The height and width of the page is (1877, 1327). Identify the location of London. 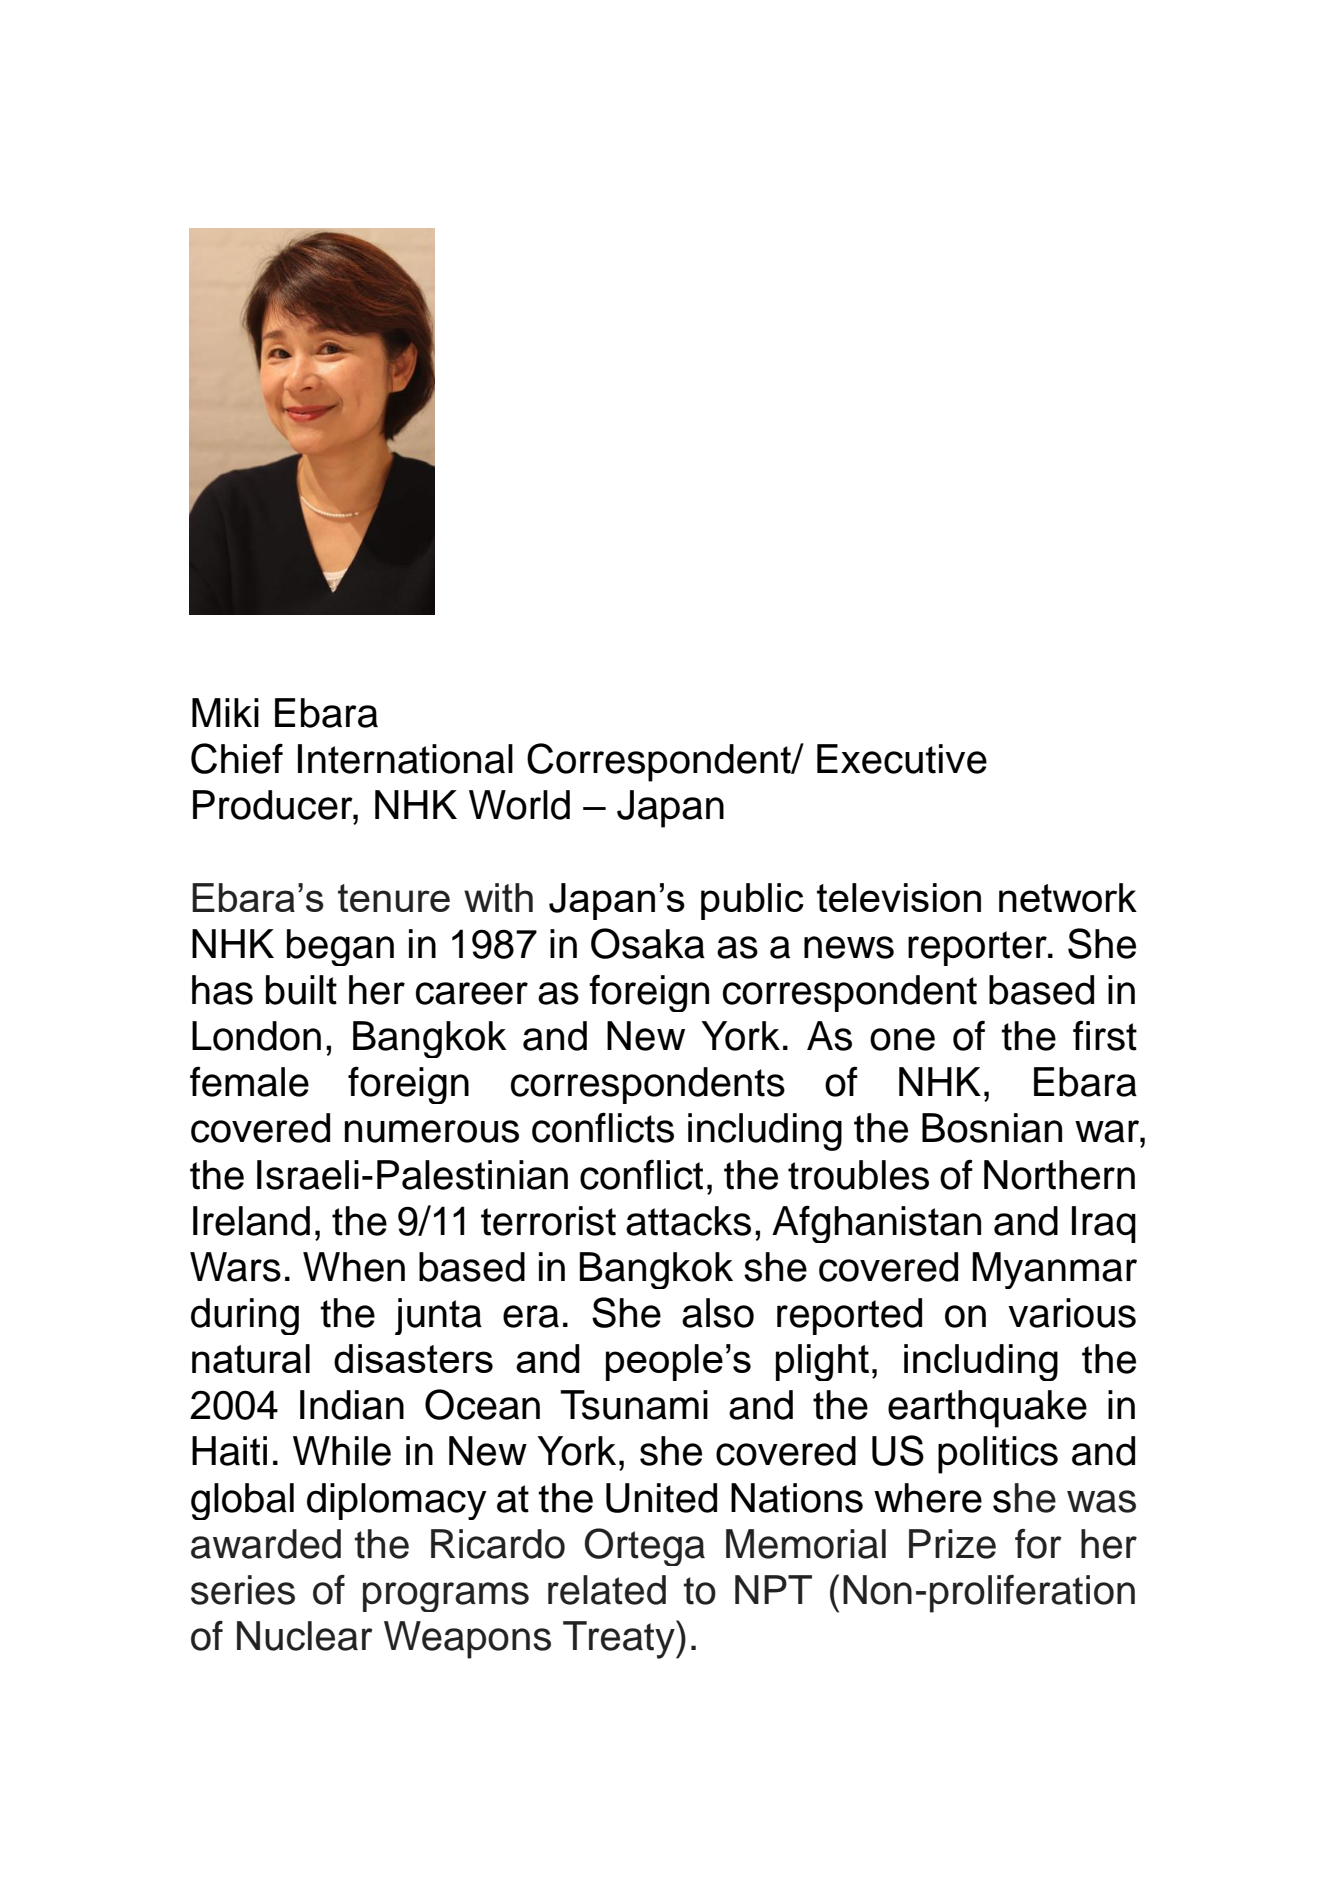
(256, 1036).
